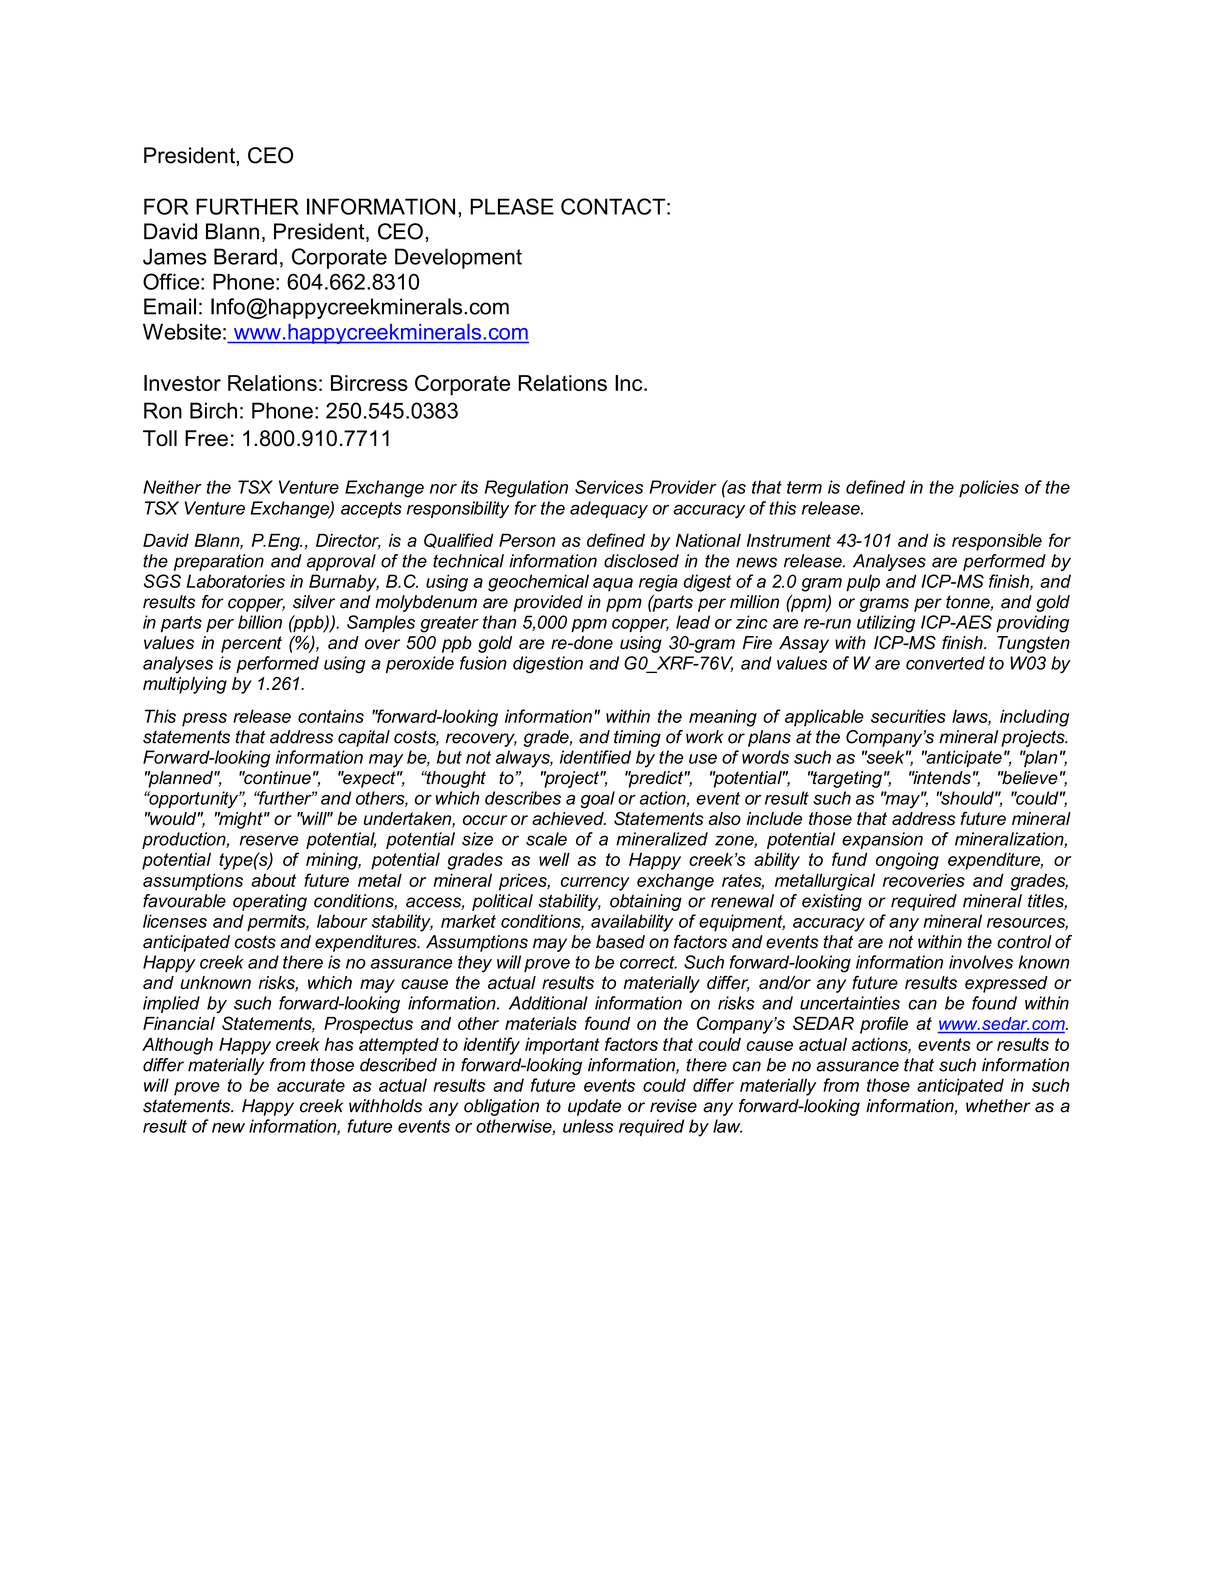 Image resolution: width=1212 pixels, height=1569 pixels. Describe the element at coordinates (609, 510) in the screenshot. I see `adequacy` at that location.
